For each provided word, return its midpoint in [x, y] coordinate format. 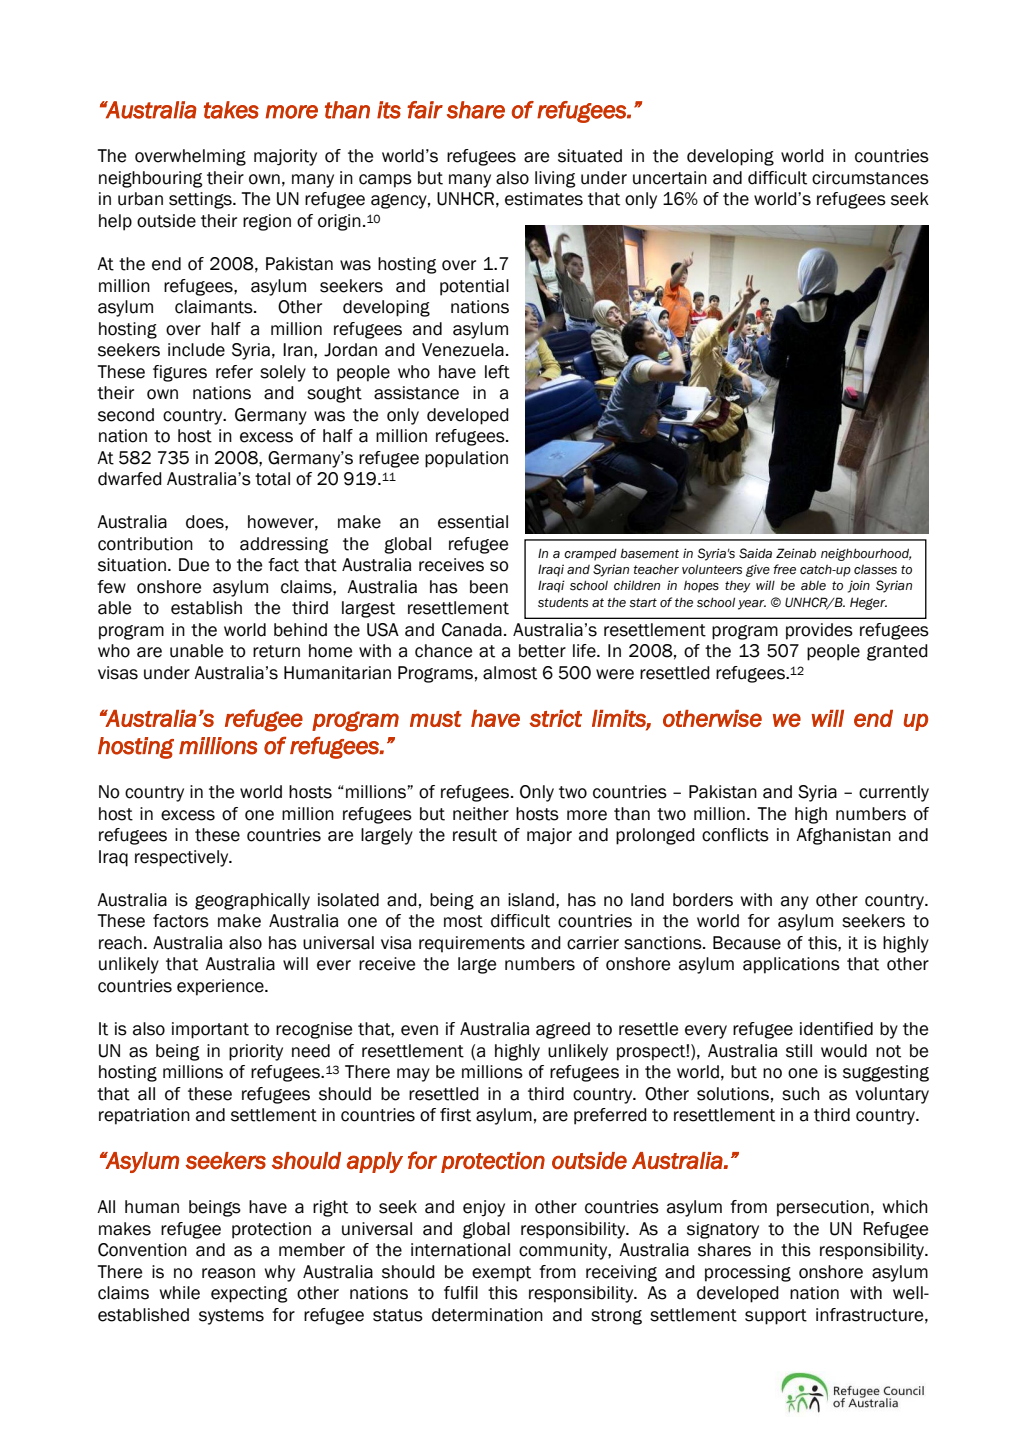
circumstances [870, 178]
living [555, 179]
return [276, 651]
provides [819, 631]
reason [228, 1273]
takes [231, 110]
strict [555, 718]
